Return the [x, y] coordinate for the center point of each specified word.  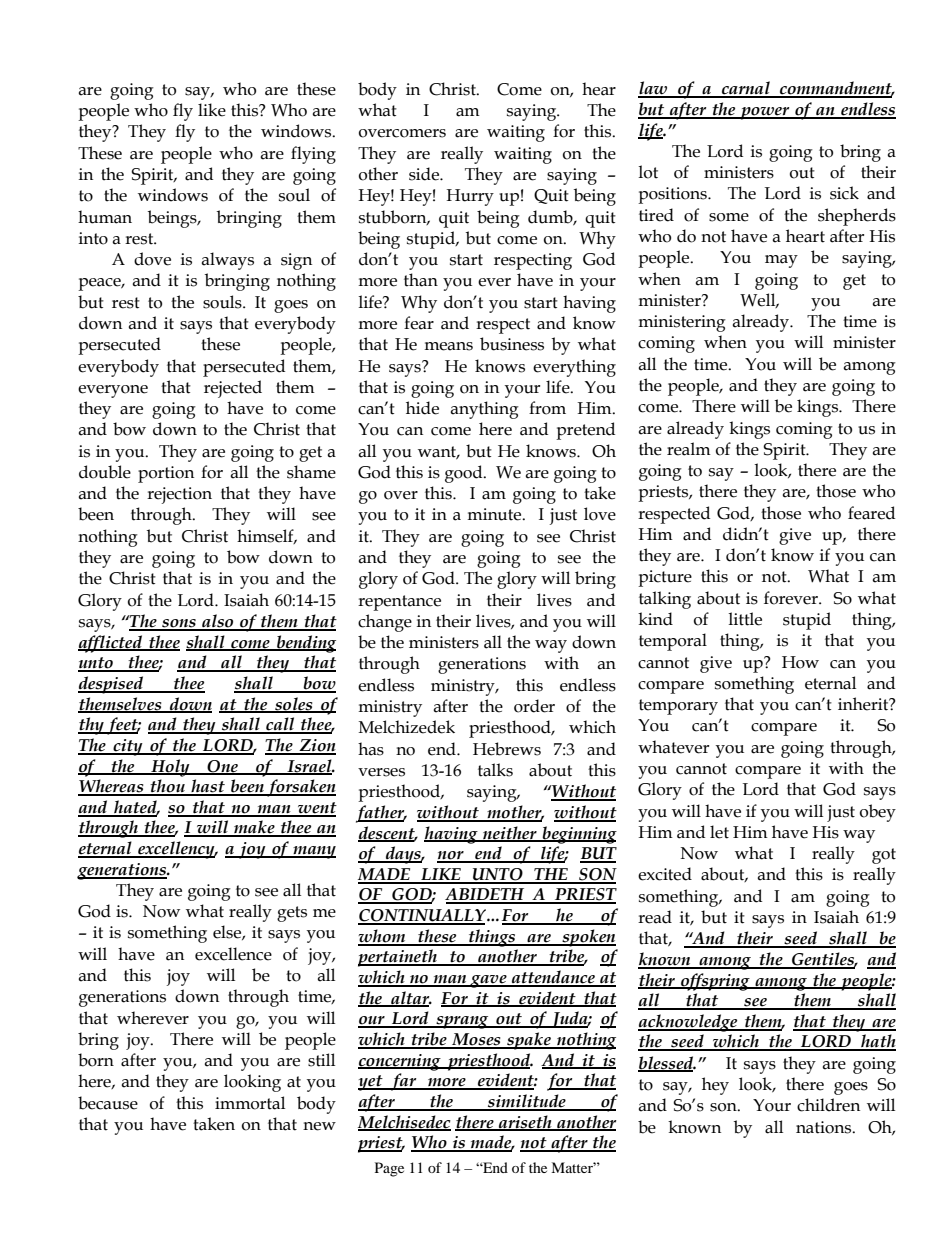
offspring [715, 982]
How [800, 662]
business [512, 344]
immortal [250, 1103]
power [765, 113]
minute [495, 514]
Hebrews [507, 749]
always [227, 261]
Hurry [470, 197]
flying [313, 155]
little [745, 619]
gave [488, 981]
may [781, 261]
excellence [233, 954]
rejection [179, 495]
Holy [170, 768]
